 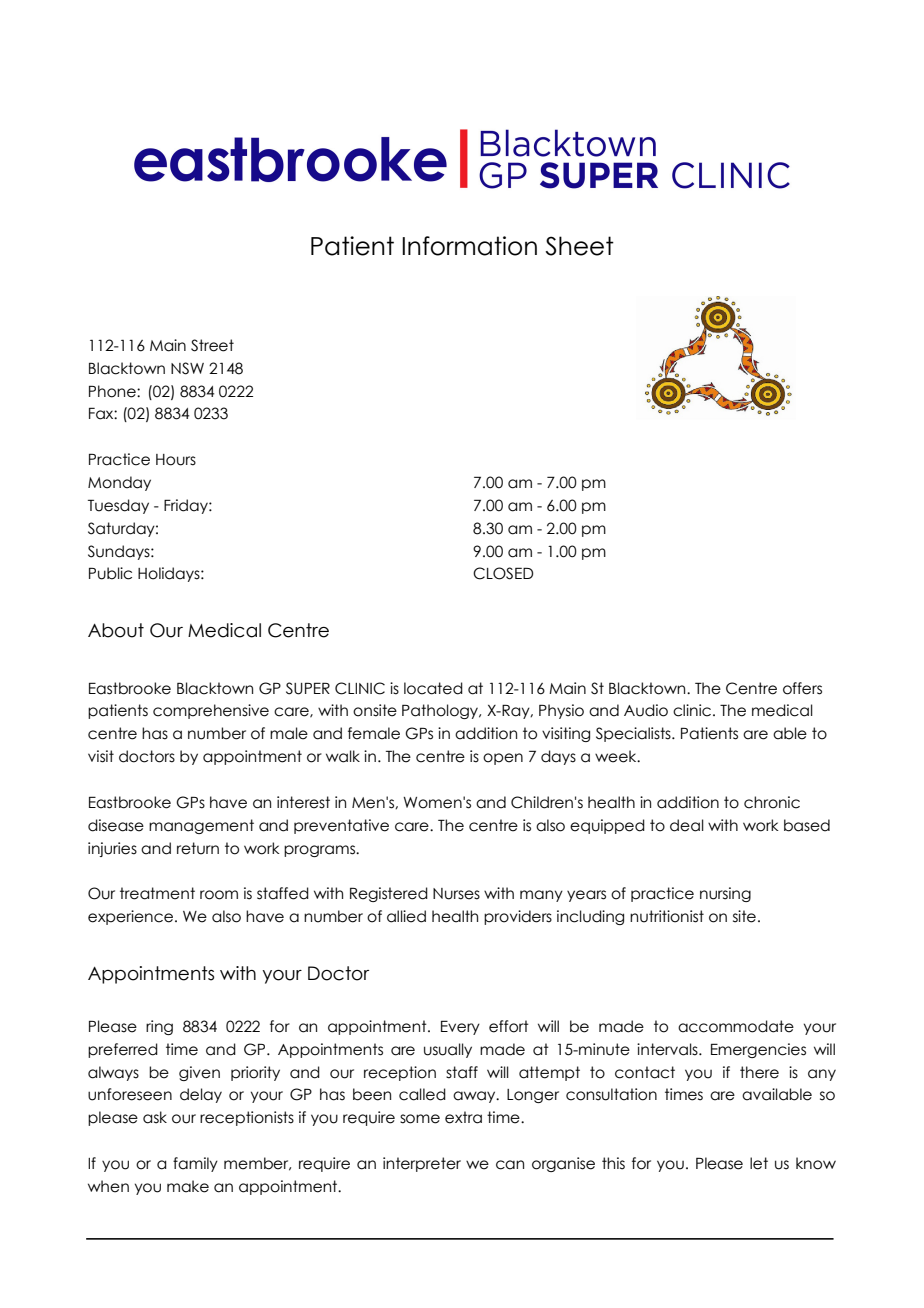 What do you see at coordinates (195, 1164) in the screenshot?
I see `family` at bounding box center [195, 1164].
